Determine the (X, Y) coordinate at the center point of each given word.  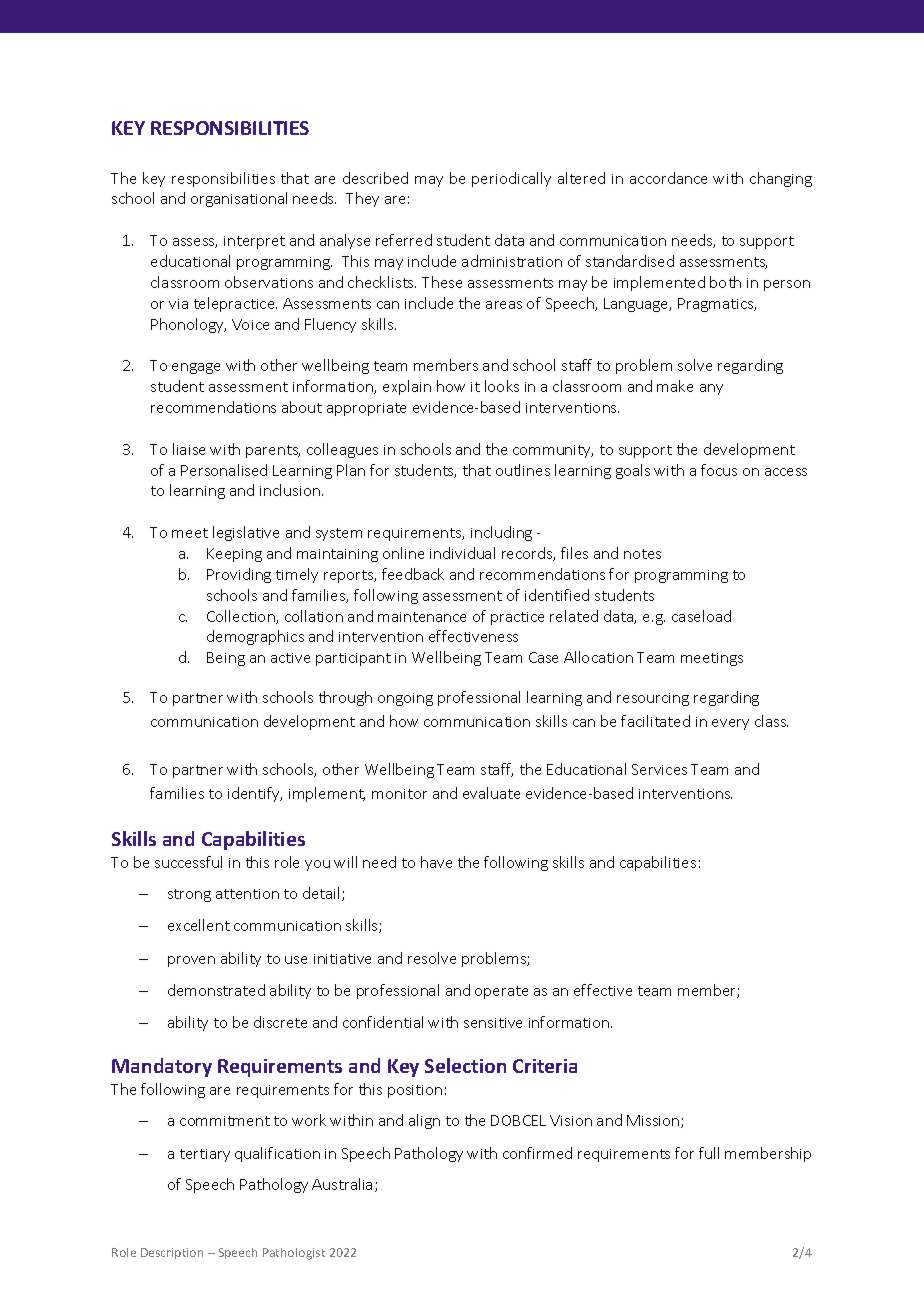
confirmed (537, 1153)
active (290, 658)
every (730, 724)
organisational (239, 199)
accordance (668, 178)
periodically (511, 179)
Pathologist (294, 1254)
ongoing (405, 699)
